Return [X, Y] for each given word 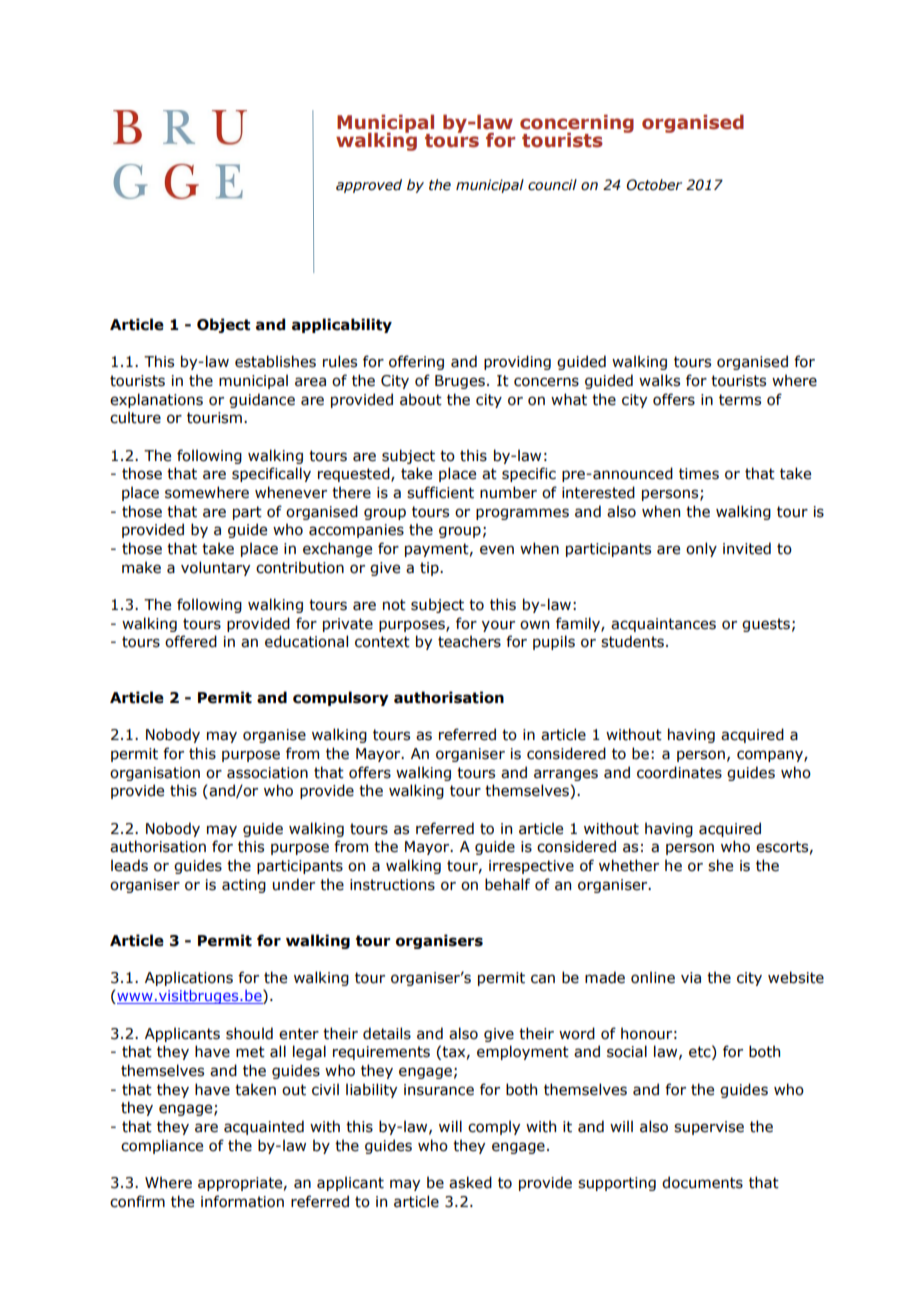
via [691, 978]
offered [191, 641]
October [654, 185]
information [242, 1201]
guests [766, 625]
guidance [262, 400]
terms [740, 400]
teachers [469, 641]
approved [369, 186]
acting [244, 886]
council [552, 185]
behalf [507, 884]
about [421, 399]
